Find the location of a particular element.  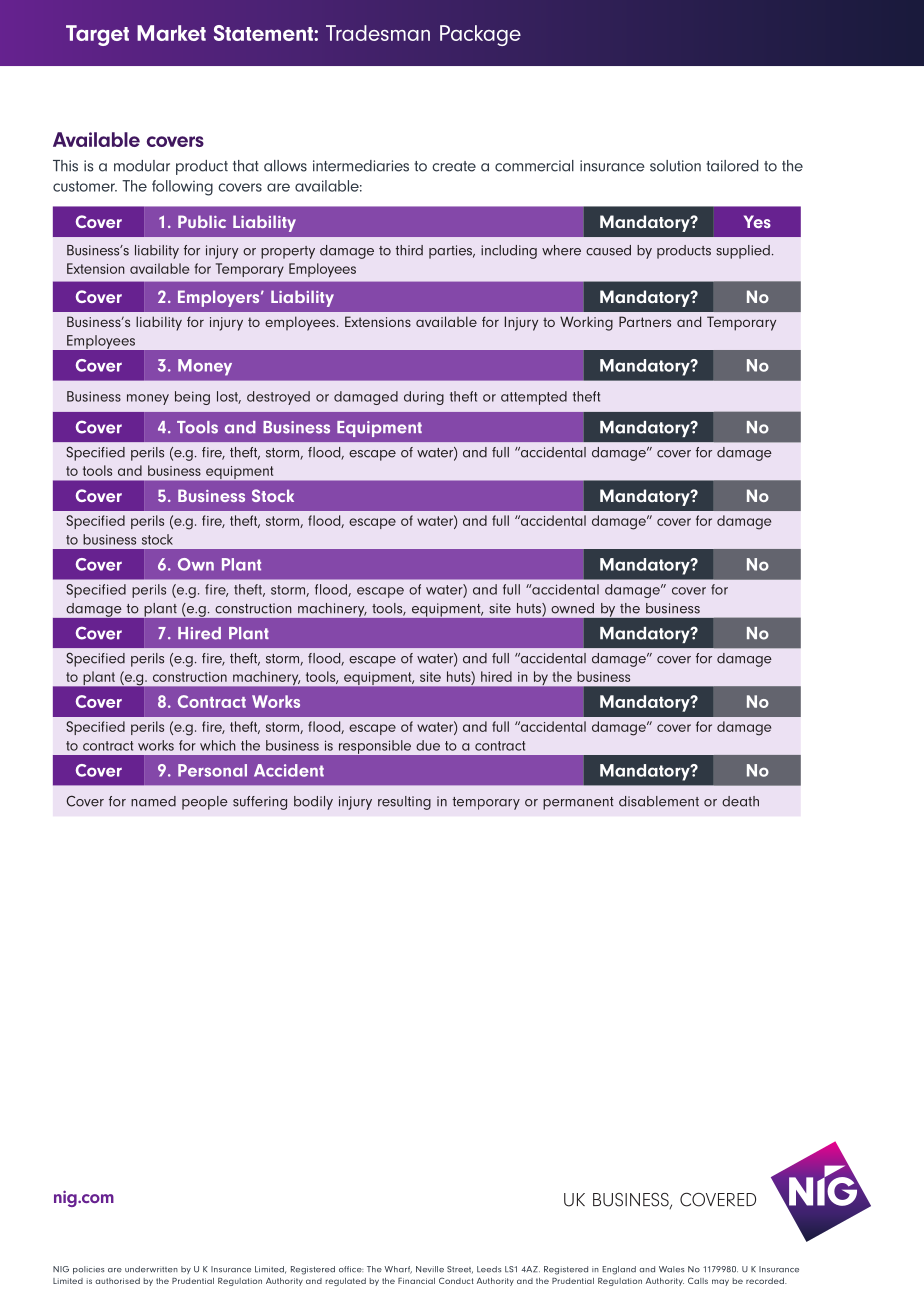

Neville is located at coordinates (430, 1269).
